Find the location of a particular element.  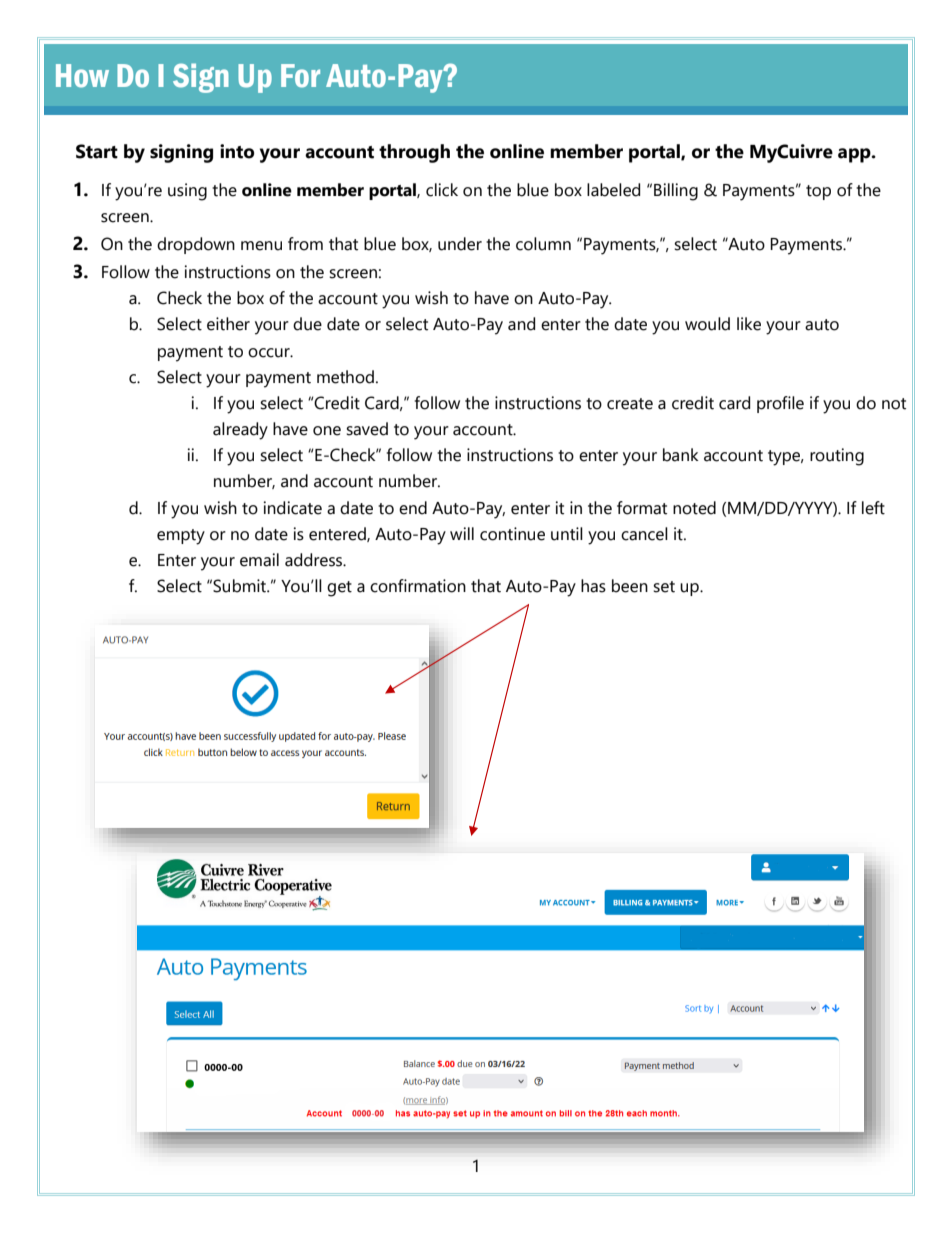

Billing is located at coordinates (676, 192).
